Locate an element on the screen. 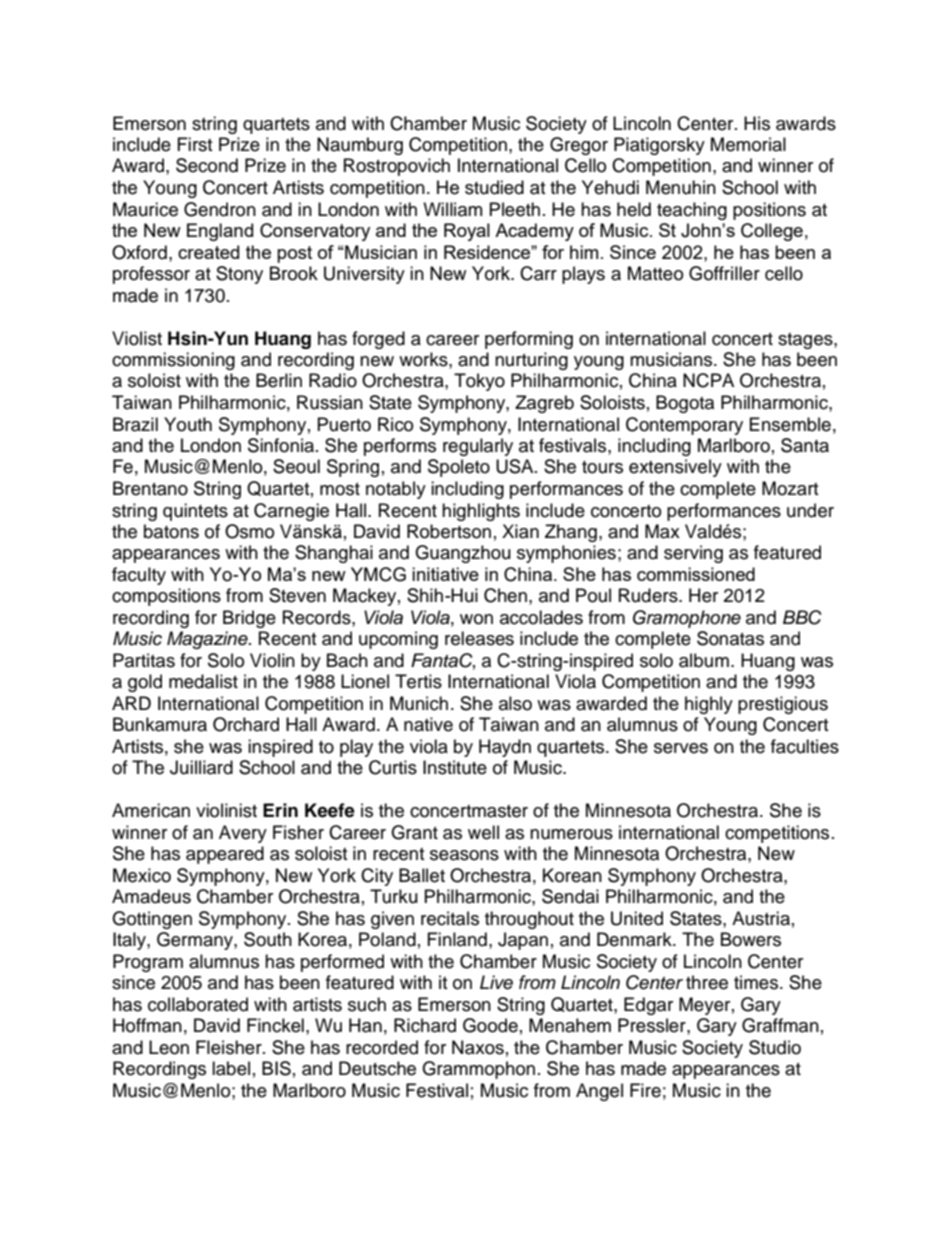  extensively is located at coordinates (675, 468).
